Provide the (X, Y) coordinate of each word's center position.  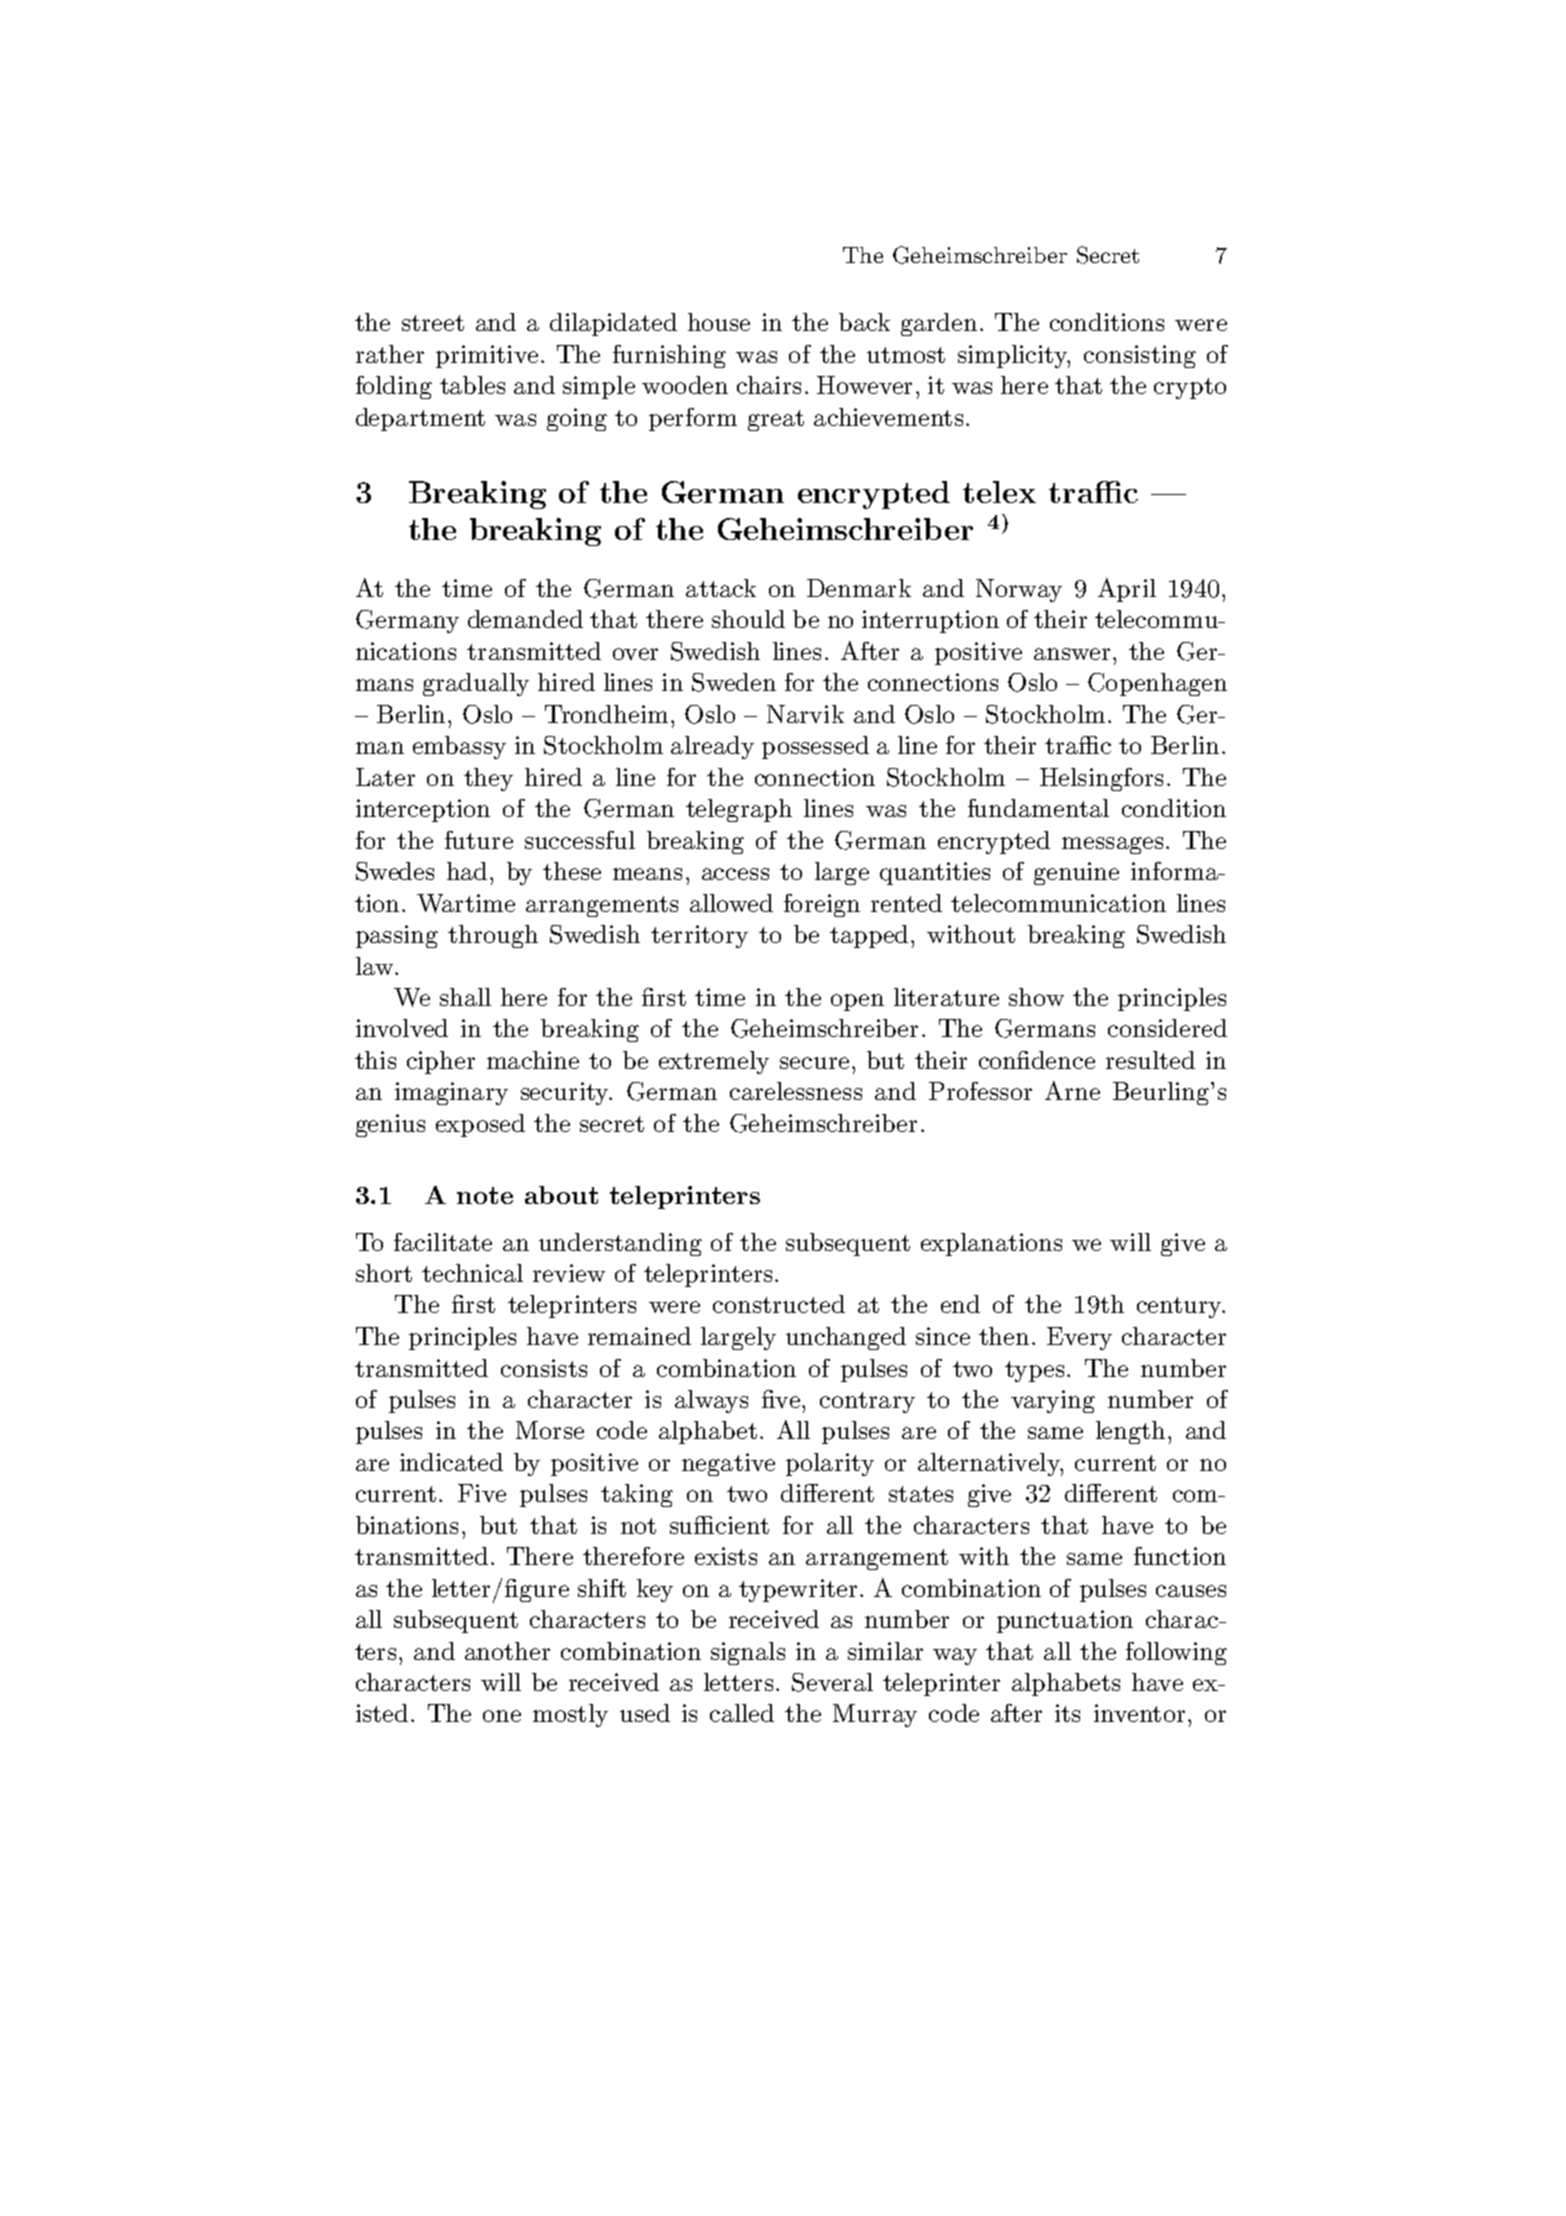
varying (1053, 1401)
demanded (525, 619)
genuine (1076, 873)
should (748, 619)
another (507, 1651)
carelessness (796, 1091)
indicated (451, 1462)
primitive (487, 356)
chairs (769, 385)
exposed (480, 1125)
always (711, 1401)
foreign (822, 905)
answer (1072, 654)
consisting (1140, 356)
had (467, 871)
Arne (1072, 1090)
